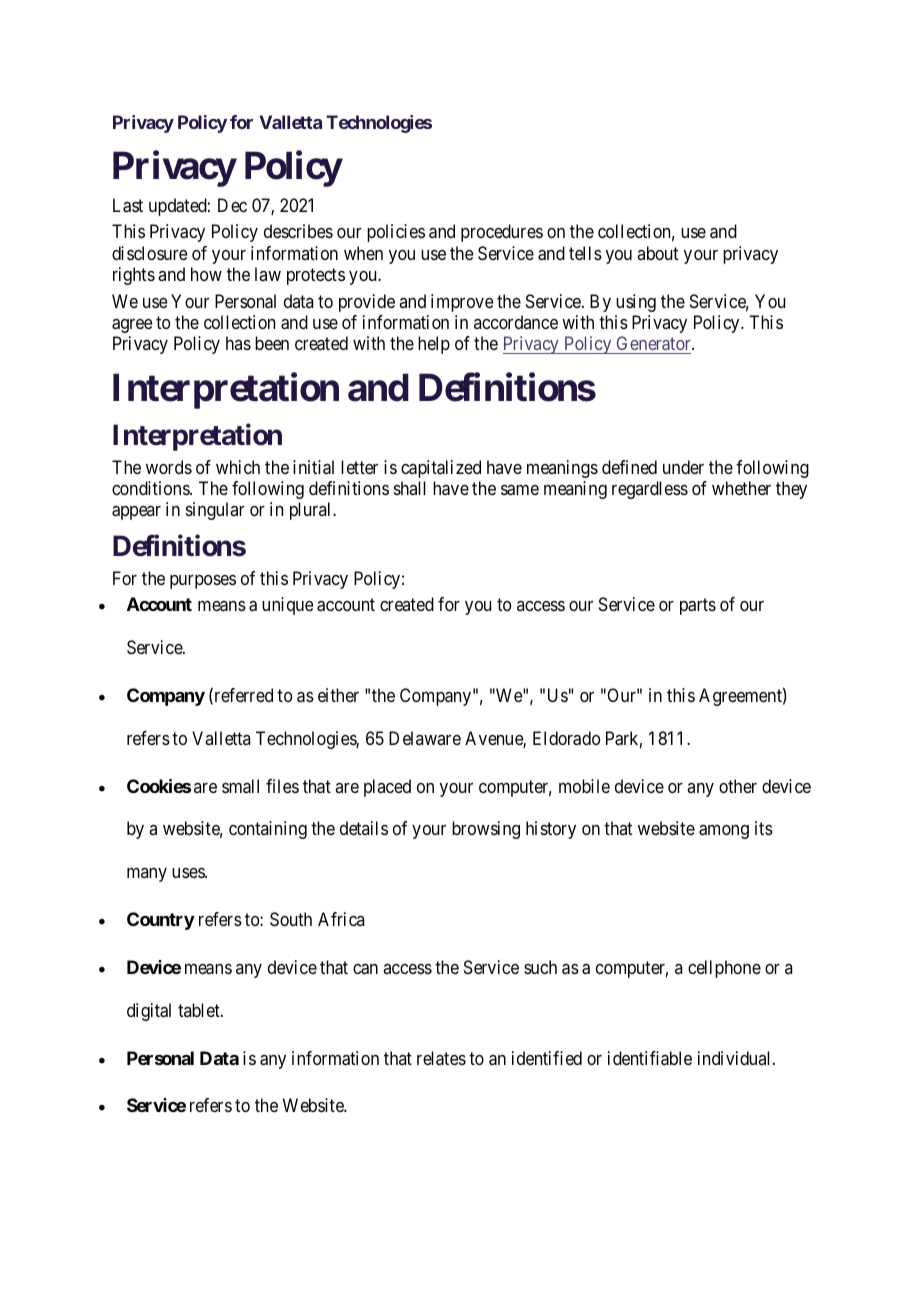 This page has width=924, height=1308. I want to click on procedures, so click(502, 233).
